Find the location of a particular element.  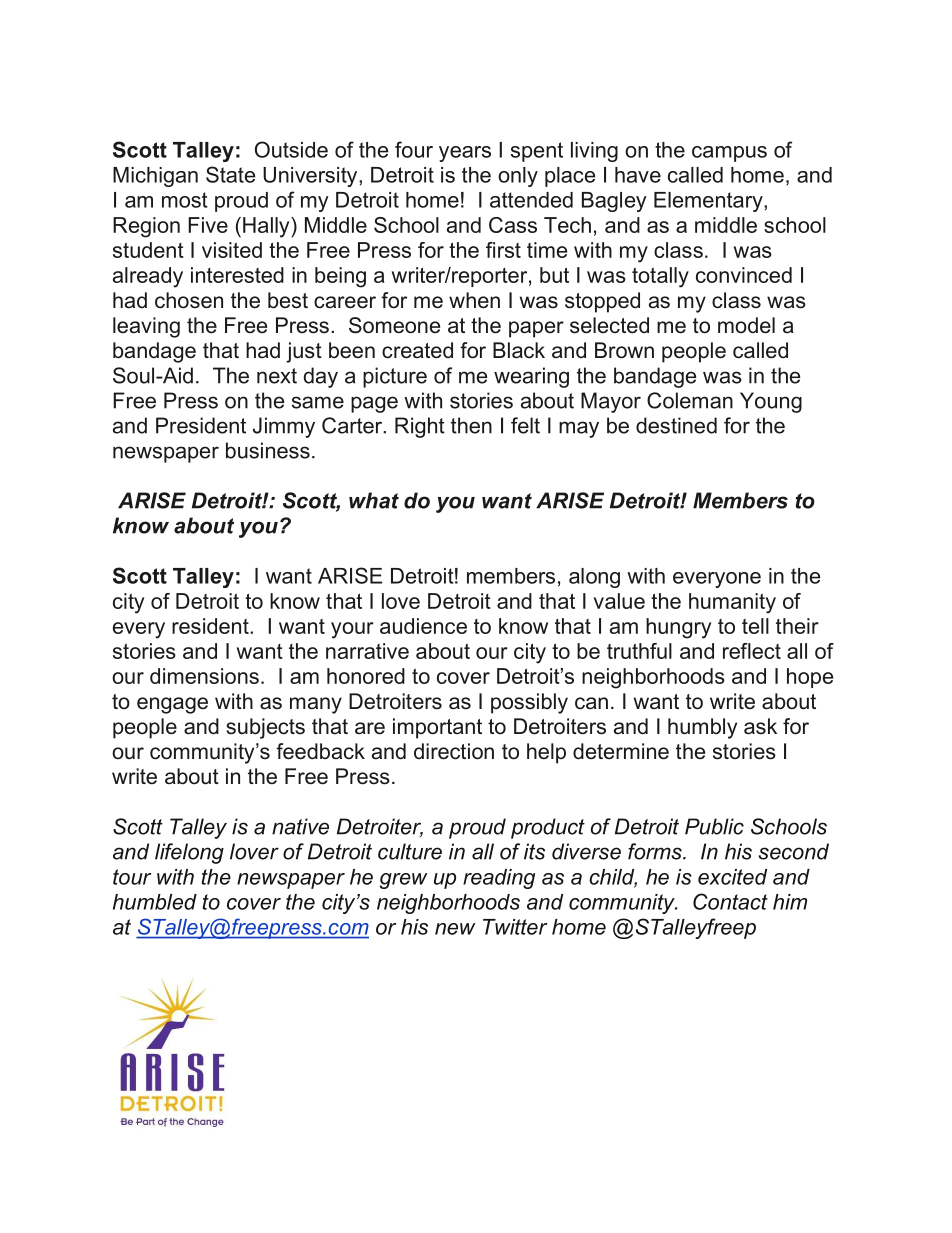

what is located at coordinates (374, 500).
